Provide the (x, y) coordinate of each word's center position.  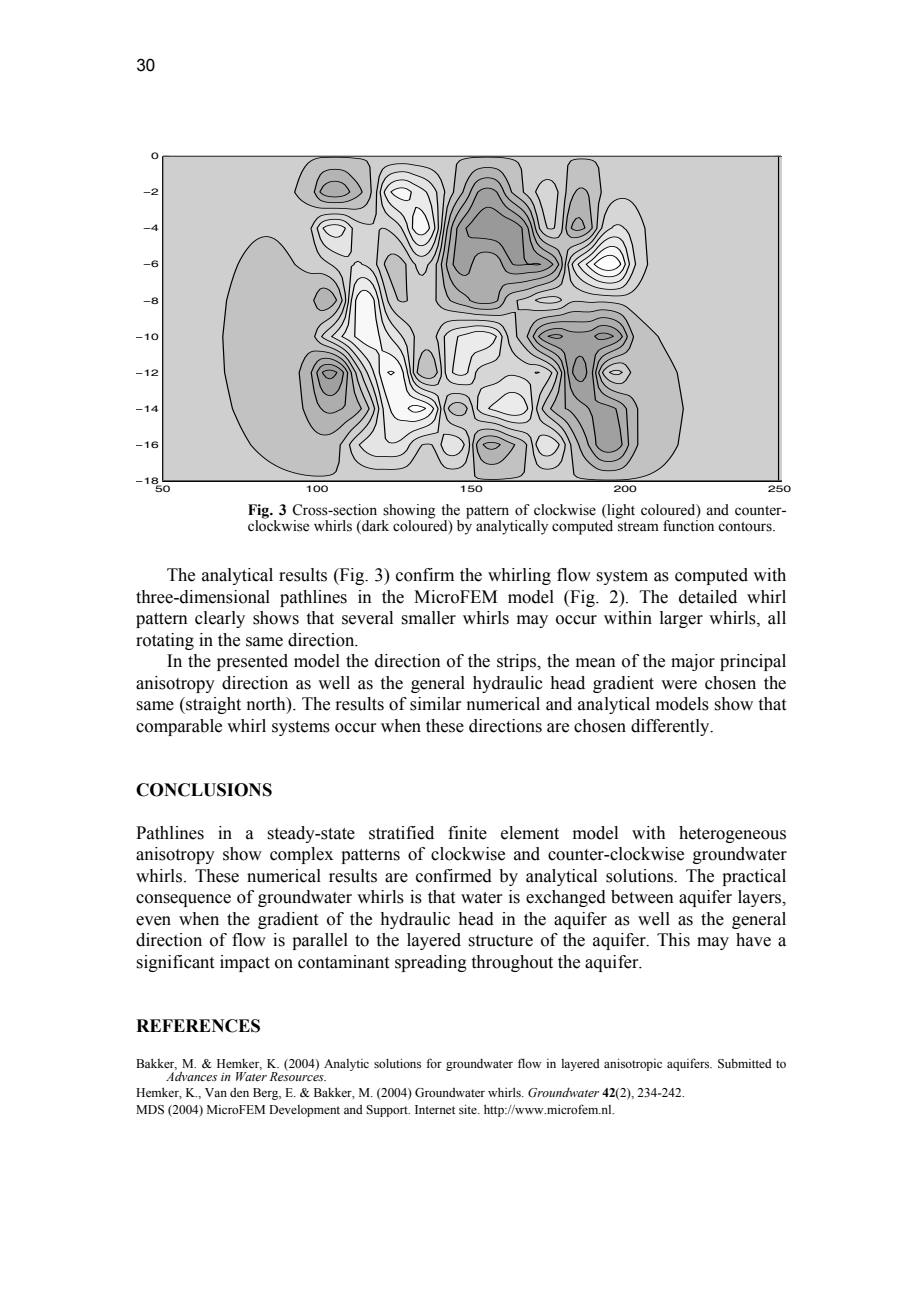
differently (671, 727)
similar (435, 704)
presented (252, 662)
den (239, 1092)
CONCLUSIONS (204, 790)
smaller (428, 618)
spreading (431, 963)
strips (518, 662)
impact (245, 963)
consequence (183, 900)
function (688, 524)
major (693, 662)
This (673, 940)
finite (467, 833)
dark (374, 526)
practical (754, 877)
